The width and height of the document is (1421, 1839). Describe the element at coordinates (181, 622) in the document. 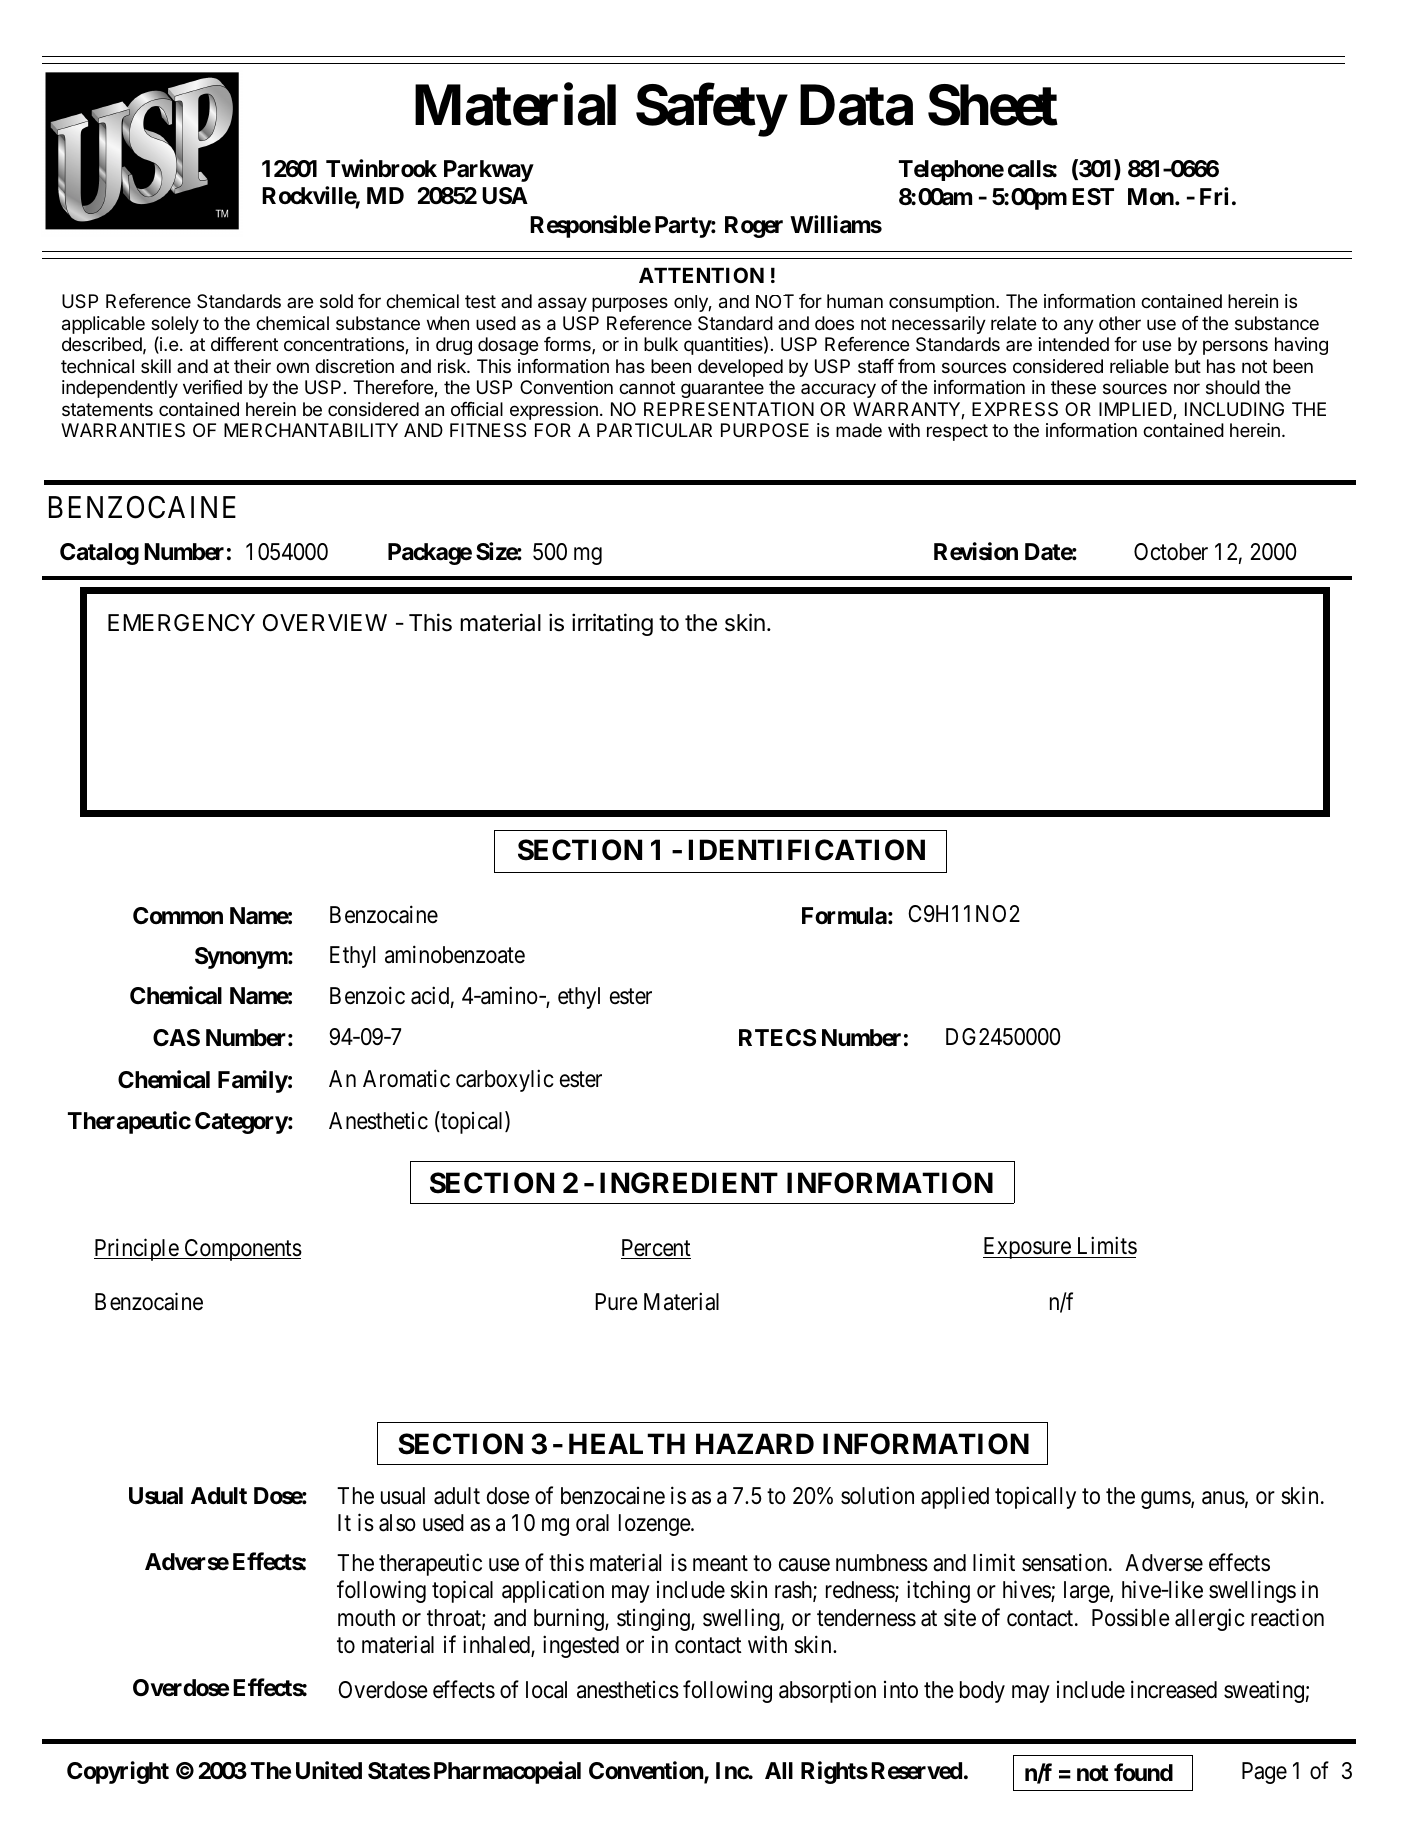

I see `EMERGENCY` at that location.
